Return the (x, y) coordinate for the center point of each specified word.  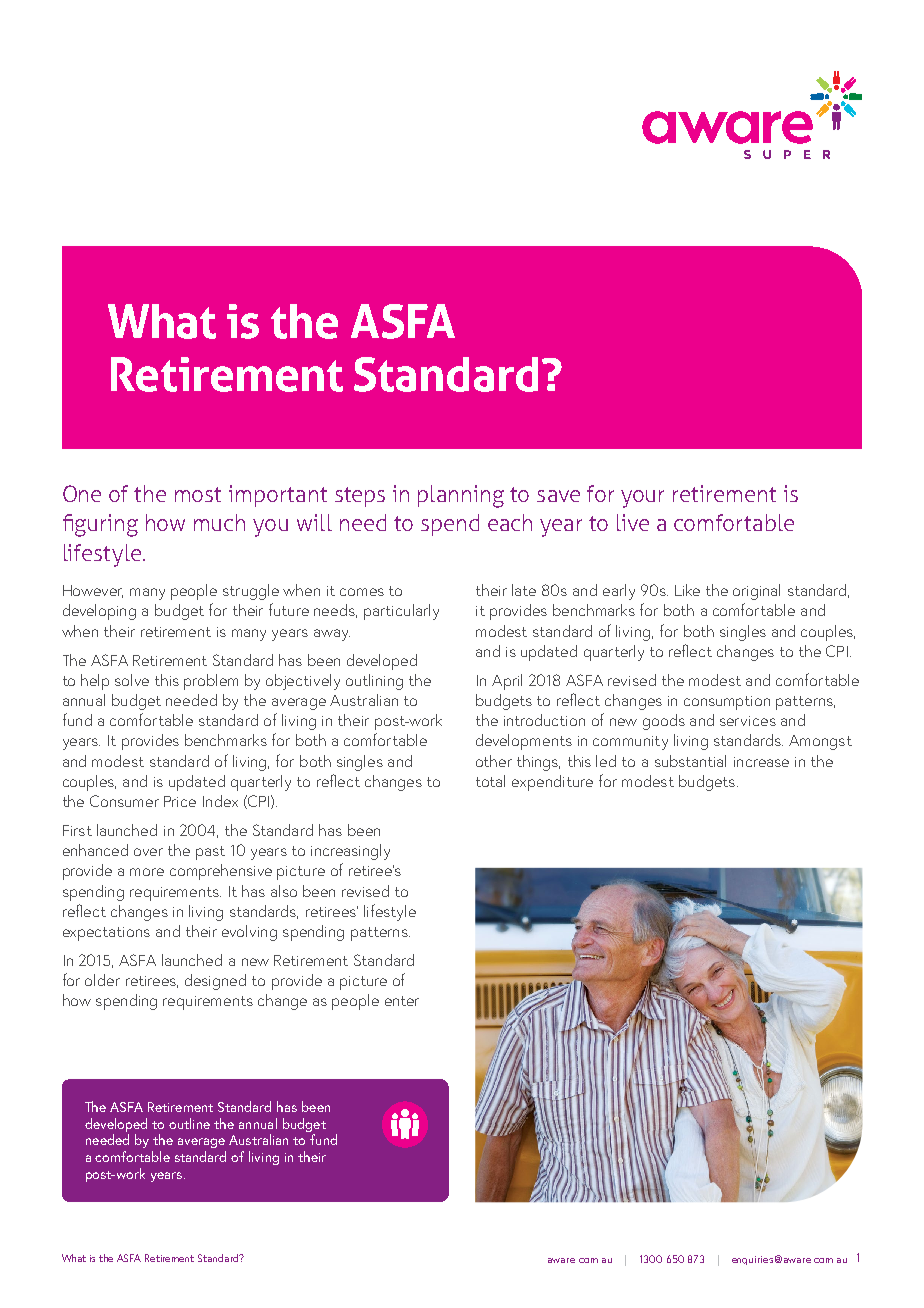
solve (132, 680)
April (507, 682)
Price (180, 801)
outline (189, 1123)
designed (215, 982)
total (490, 781)
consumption (727, 703)
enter (402, 1001)
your (642, 499)
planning (461, 496)
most (198, 494)
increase (761, 762)
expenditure (552, 783)
